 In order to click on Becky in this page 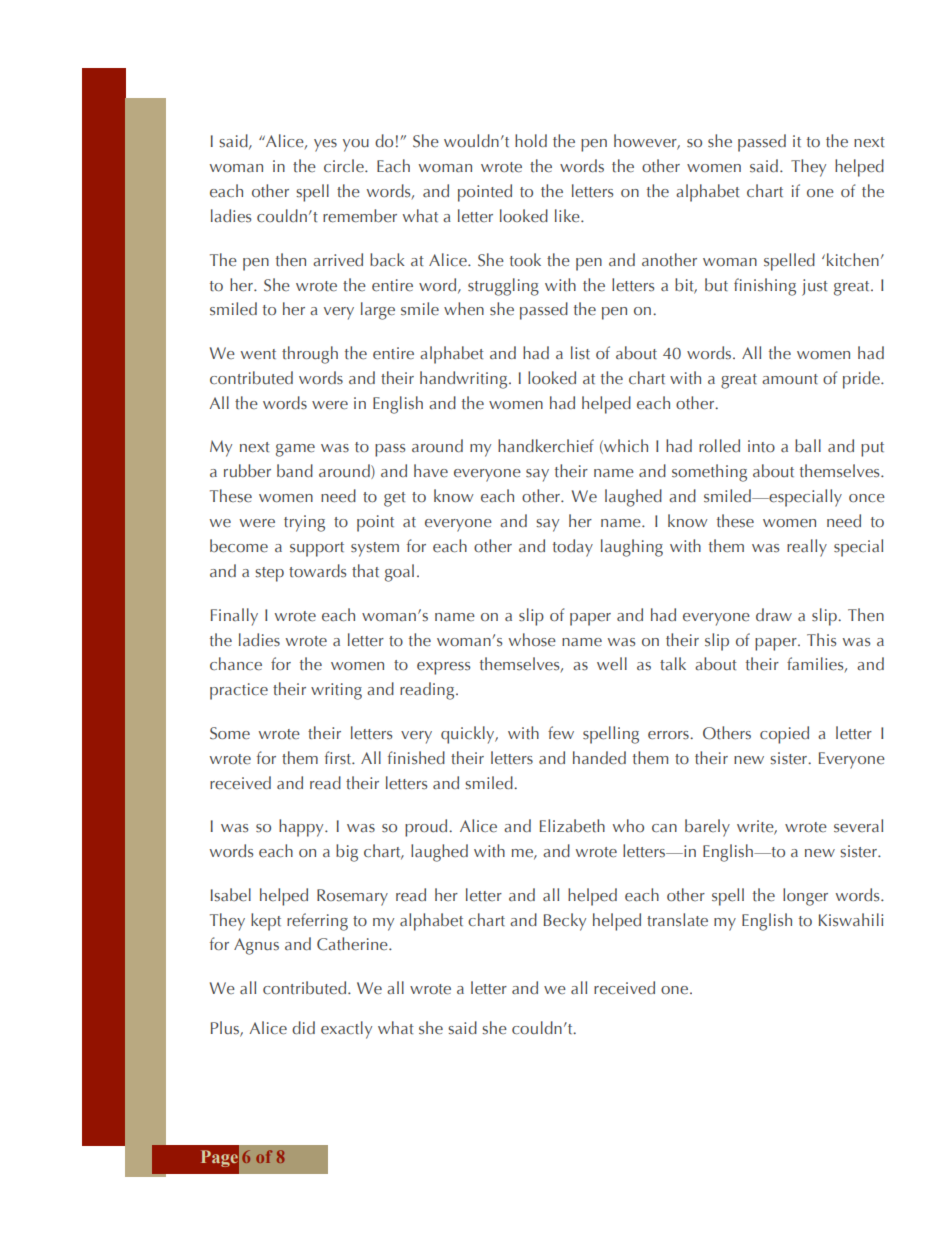, I will do `click(565, 922)`.
